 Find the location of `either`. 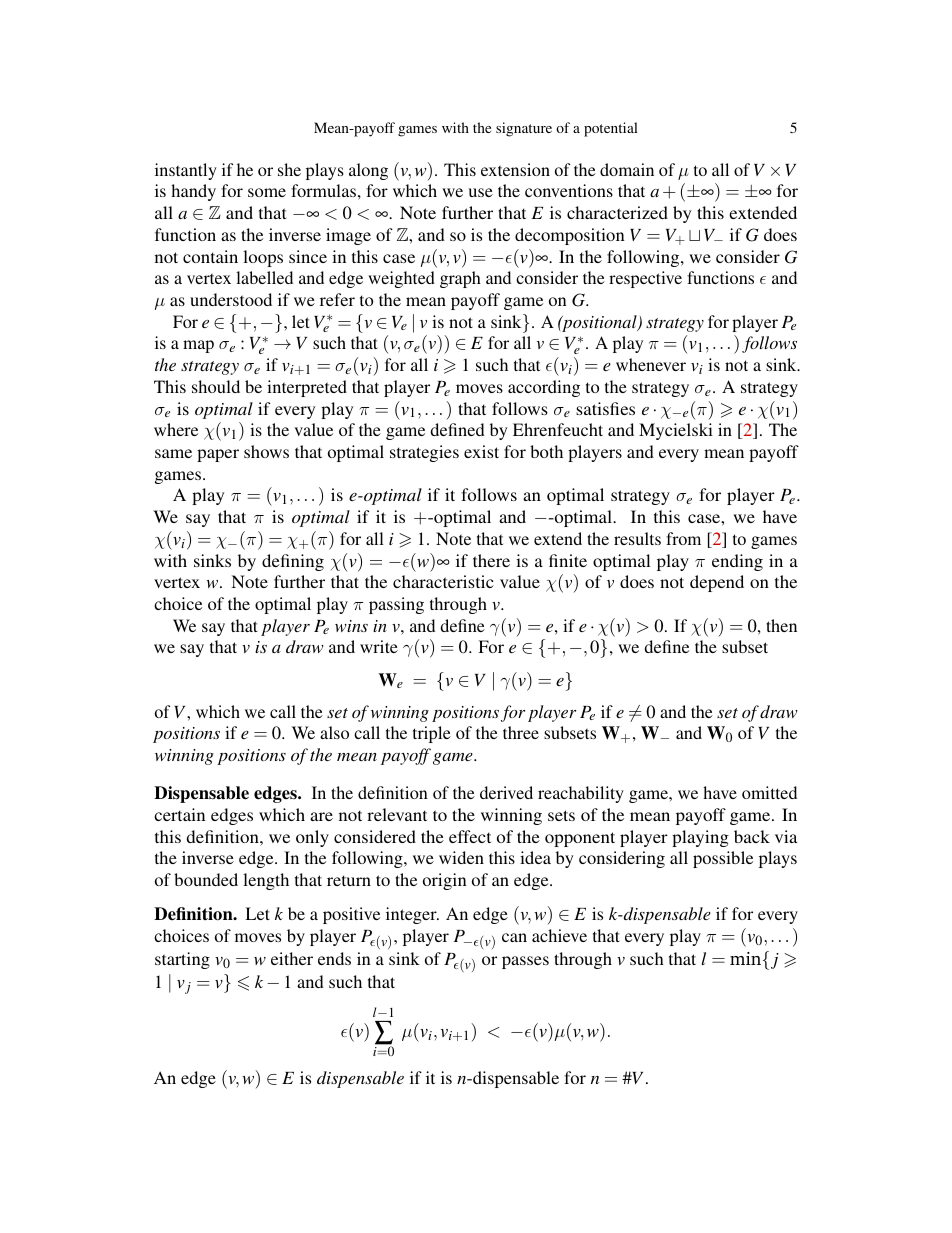

either is located at coordinates (292, 958).
